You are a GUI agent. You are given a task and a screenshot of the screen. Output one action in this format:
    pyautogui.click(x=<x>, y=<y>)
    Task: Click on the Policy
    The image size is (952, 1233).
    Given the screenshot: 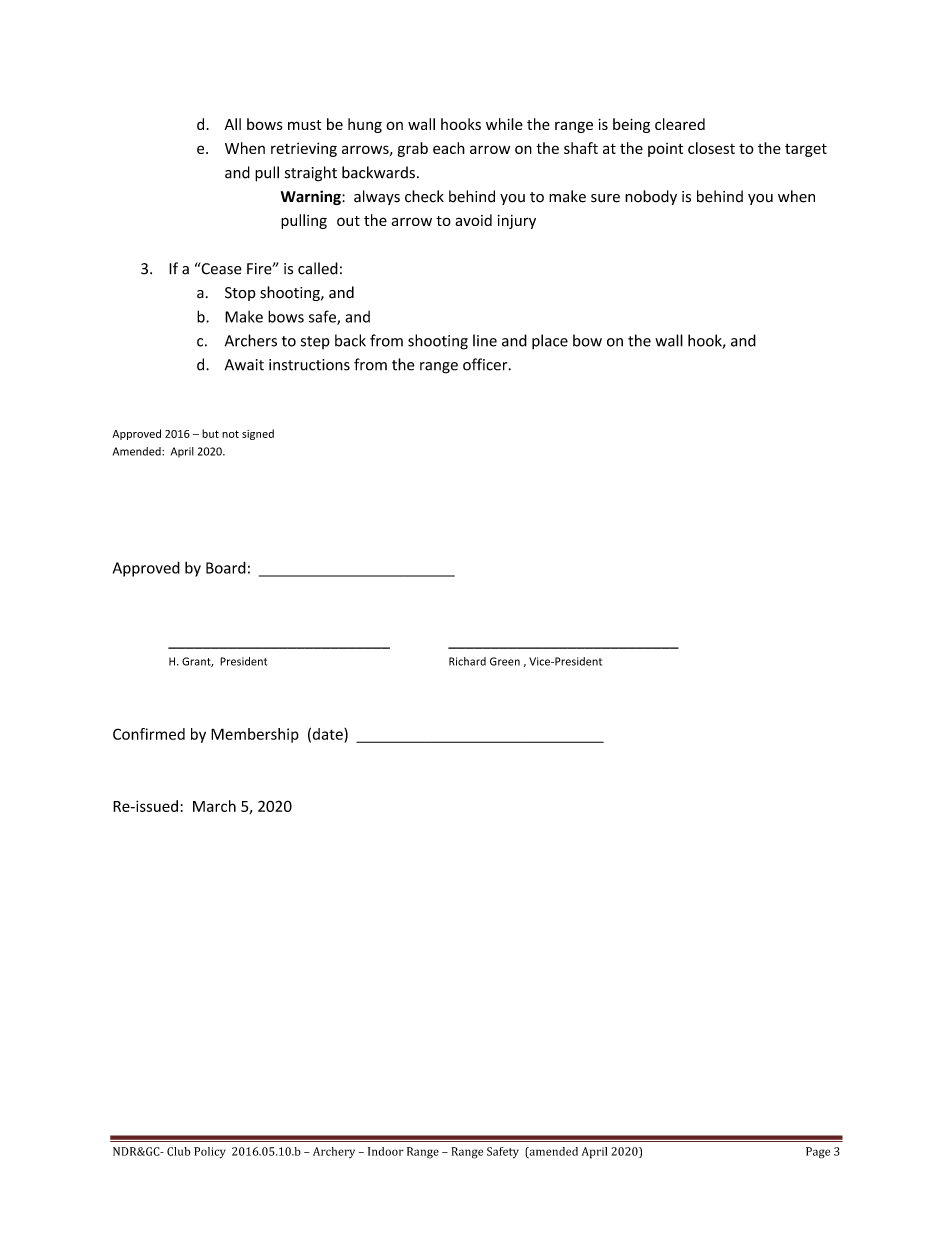 What is the action you would take?
    pyautogui.click(x=210, y=1153)
